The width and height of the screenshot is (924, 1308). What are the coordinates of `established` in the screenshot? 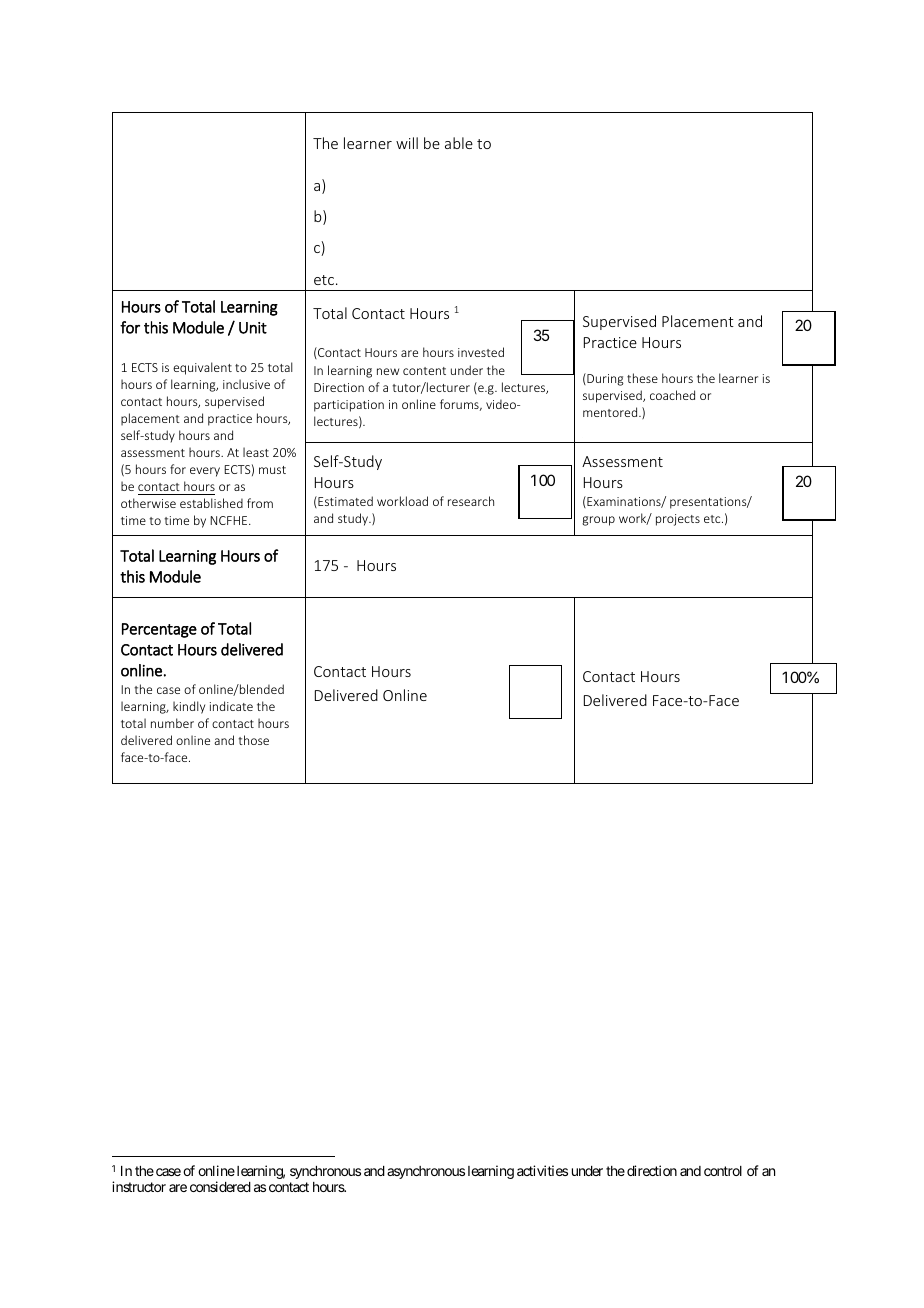 It's located at (211, 503).
